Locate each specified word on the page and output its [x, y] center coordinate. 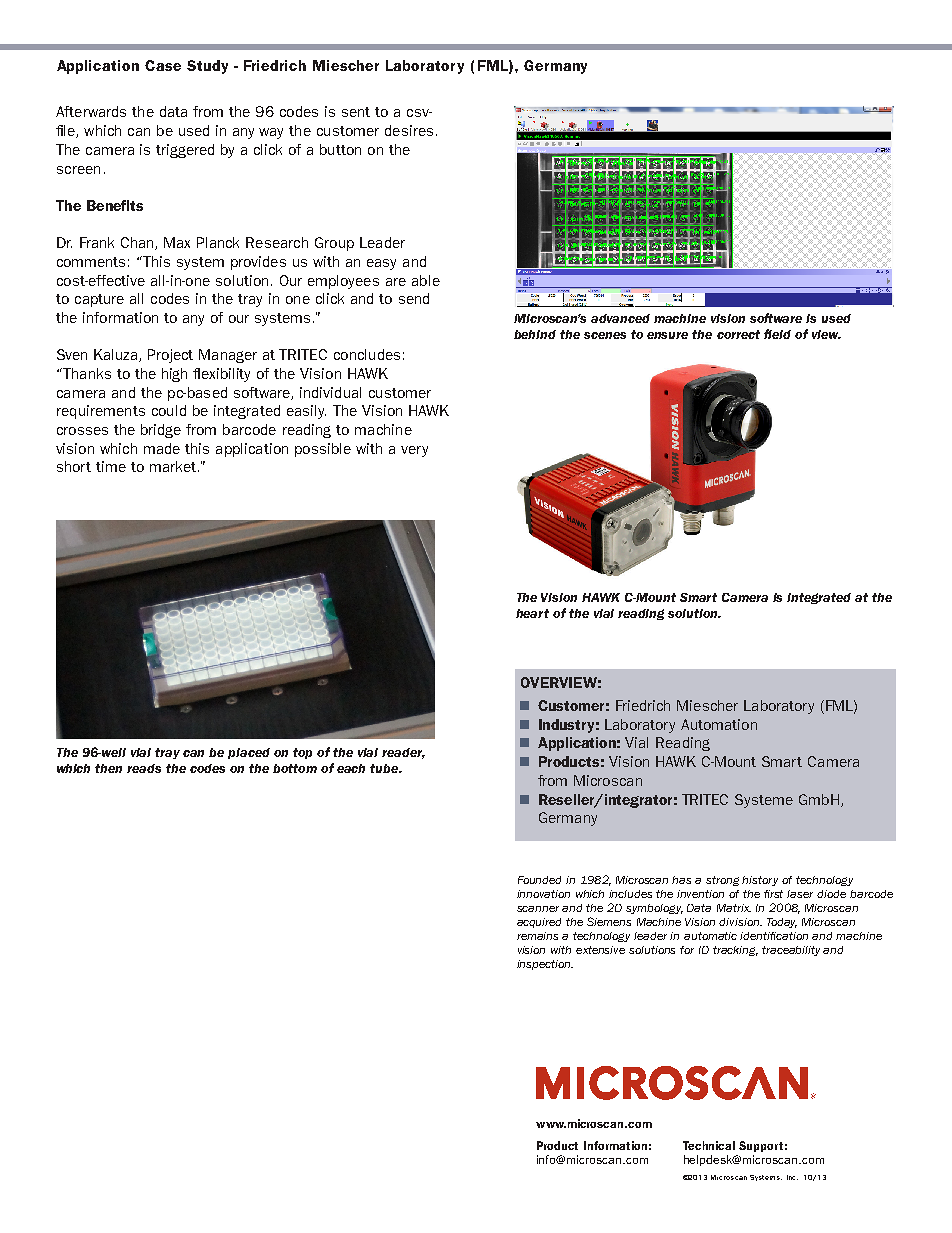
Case [163, 65]
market [173, 466]
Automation [719, 724]
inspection [545, 965]
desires [409, 130]
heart [532, 613]
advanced [620, 318]
